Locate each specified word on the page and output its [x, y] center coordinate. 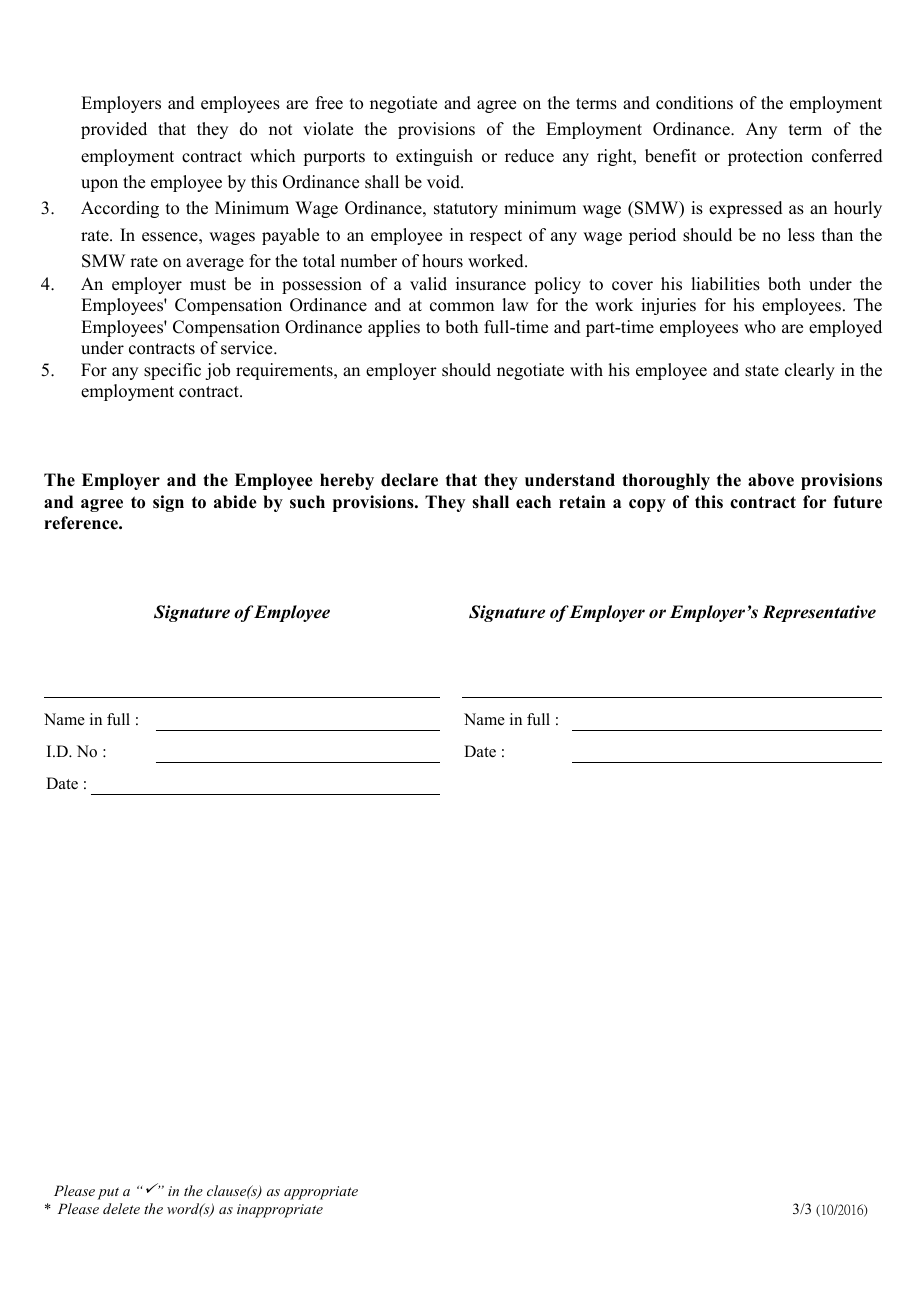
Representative [819, 613]
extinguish [434, 157]
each [533, 502]
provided [114, 130]
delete [121, 1208]
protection [765, 157]
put [108, 1193]
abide [235, 502]
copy [647, 505]
